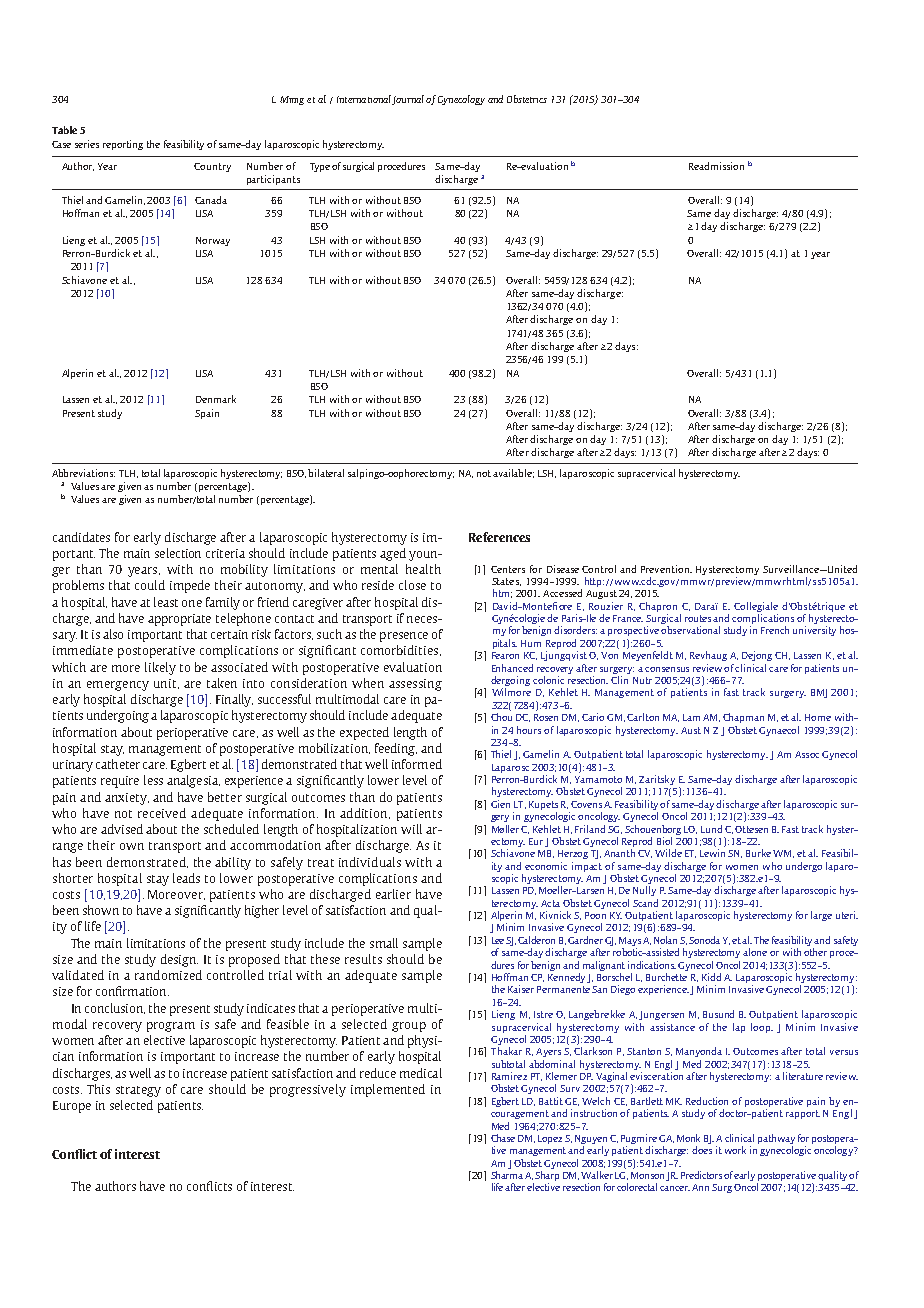 The width and height of the screenshot is (924, 1308). Describe the element at coordinates (364, 99) in the screenshot. I see `International` at that location.
